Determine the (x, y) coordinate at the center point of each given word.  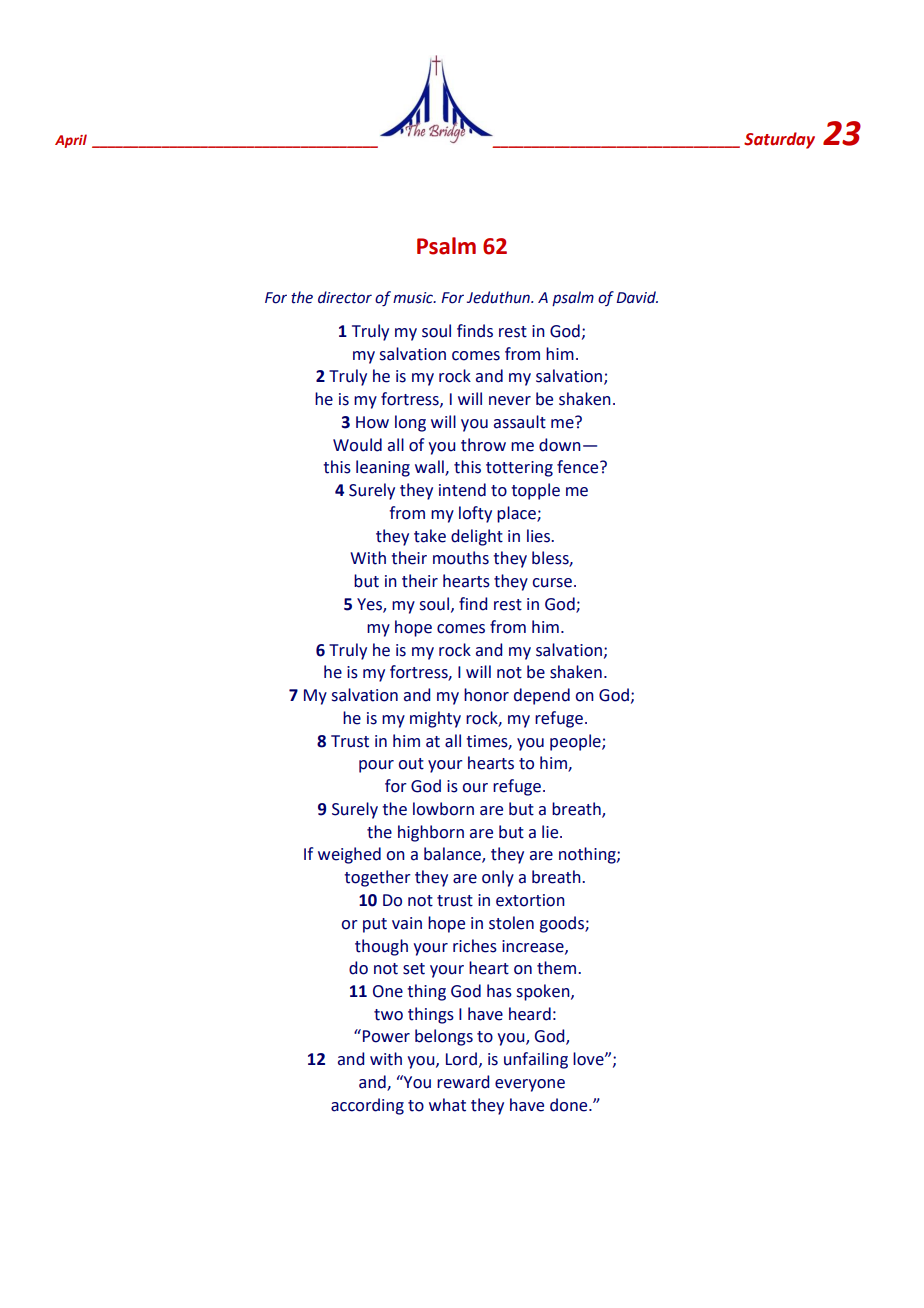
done (570, 1105)
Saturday (779, 140)
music (414, 298)
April (71, 141)
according (367, 1106)
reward (463, 1082)
